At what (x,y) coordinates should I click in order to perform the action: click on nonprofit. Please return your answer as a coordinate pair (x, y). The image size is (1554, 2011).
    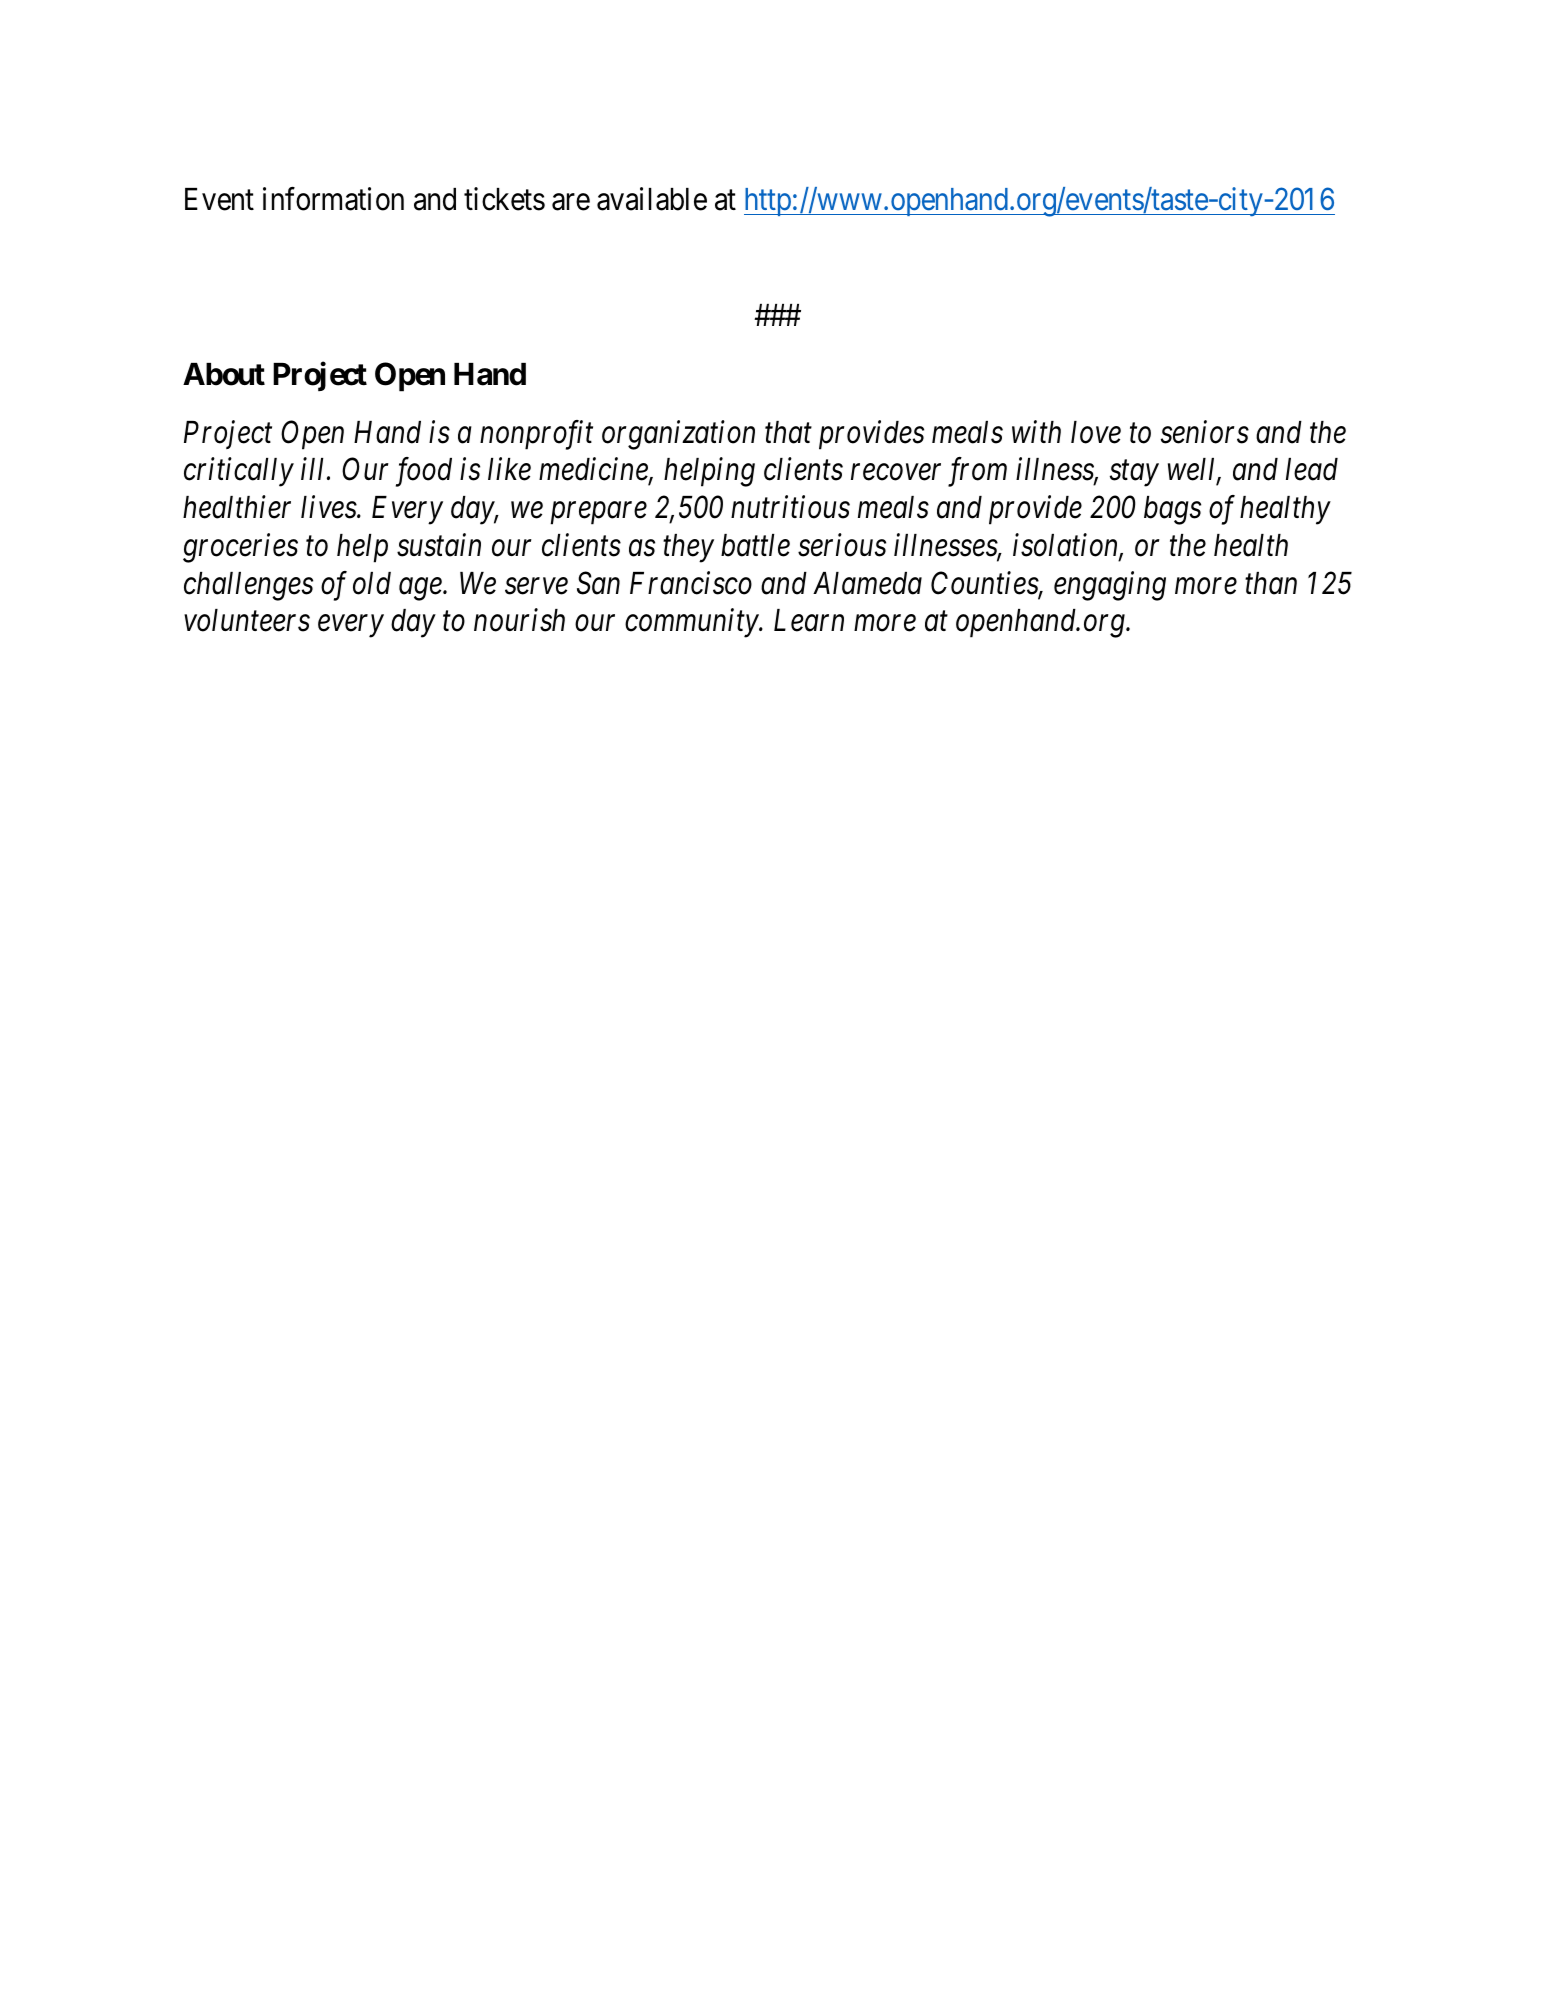
    Looking at the image, I should click on (536, 435).
